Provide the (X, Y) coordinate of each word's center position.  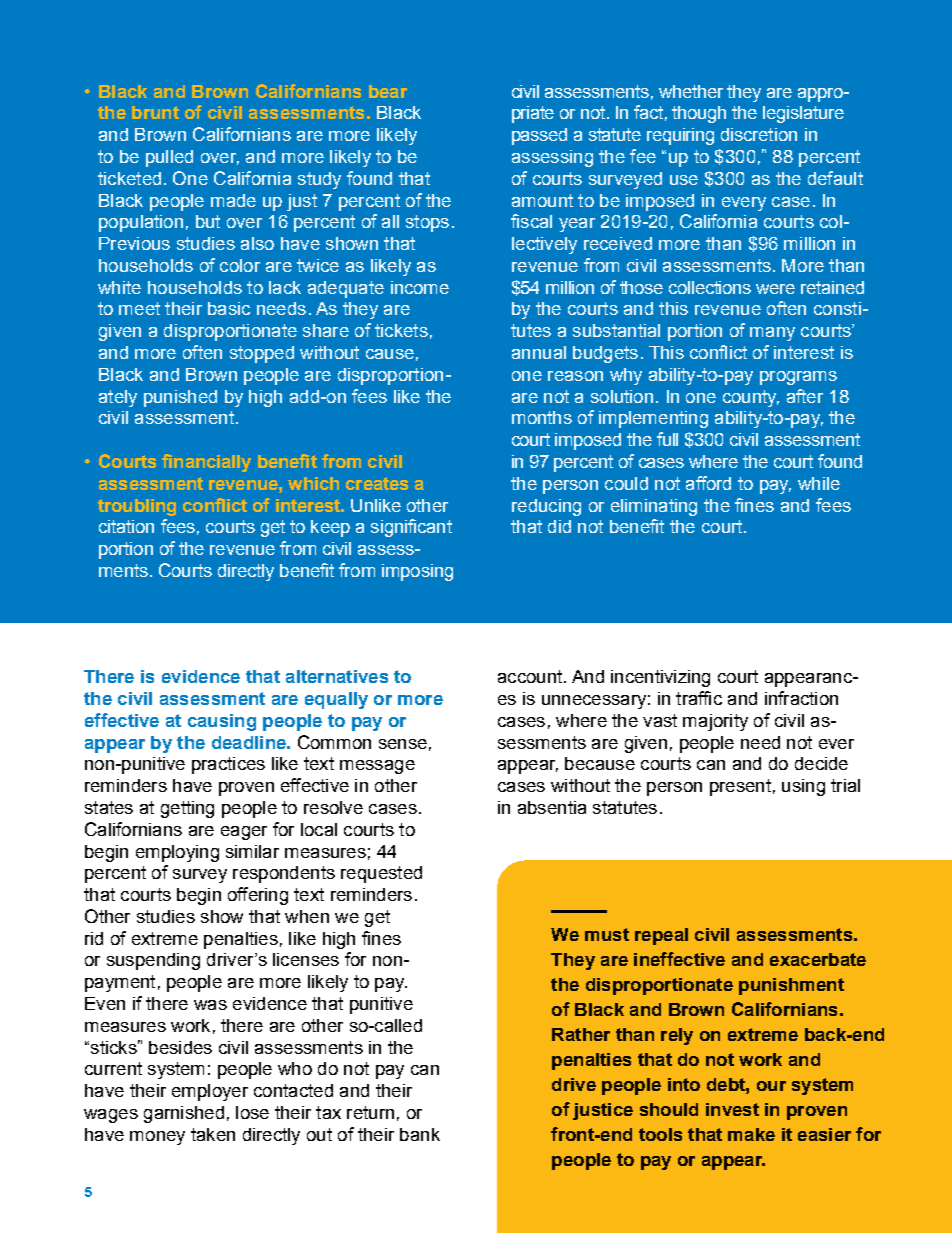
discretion (759, 134)
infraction (801, 698)
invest (732, 1109)
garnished (184, 1114)
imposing (417, 572)
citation (126, 526)
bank (420, 1134)
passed (539, 136)
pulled (169, 158)
